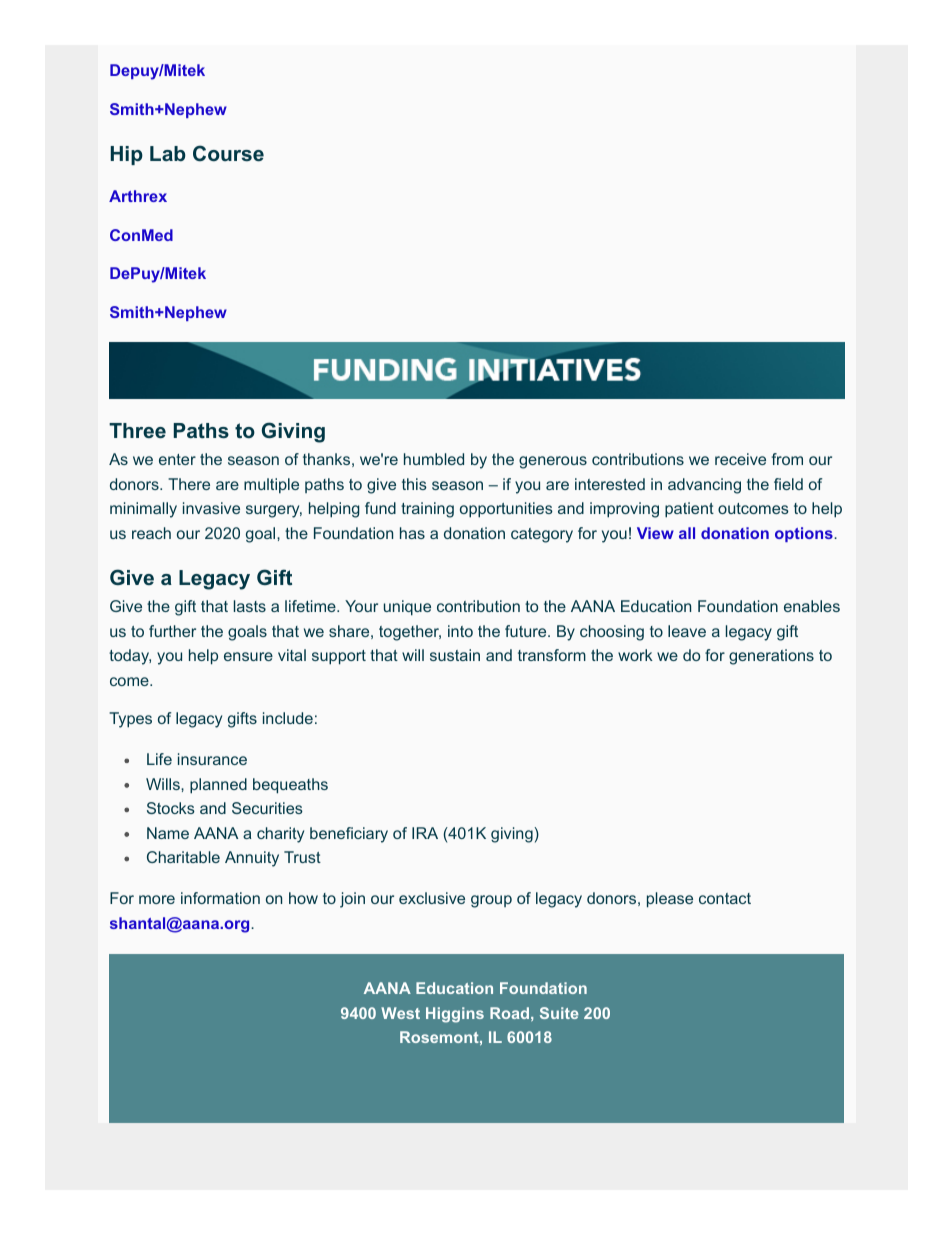 Image resolution: width=952 pixels, height=1233 pixels. Describe the element at coordinates (771, 657) in the image. I see `generations` at that location.
